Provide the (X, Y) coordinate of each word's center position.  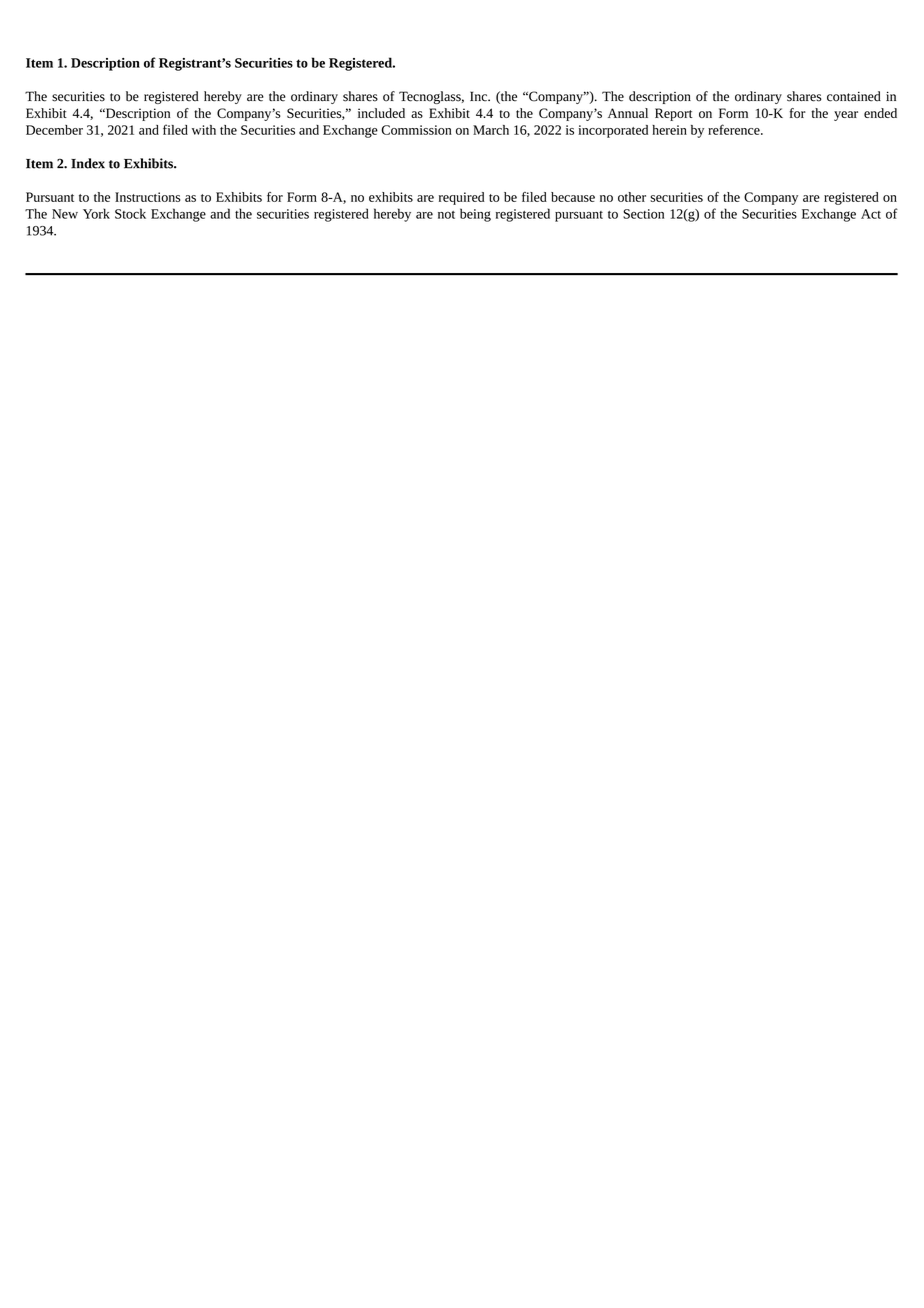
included (381, 113)
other (632, 197)
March (491, 130)
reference (735, 129)
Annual (628, 113)
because (573, 197)
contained (854, 96)
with (204, 130)
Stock (130, 213)
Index (88, 163)
